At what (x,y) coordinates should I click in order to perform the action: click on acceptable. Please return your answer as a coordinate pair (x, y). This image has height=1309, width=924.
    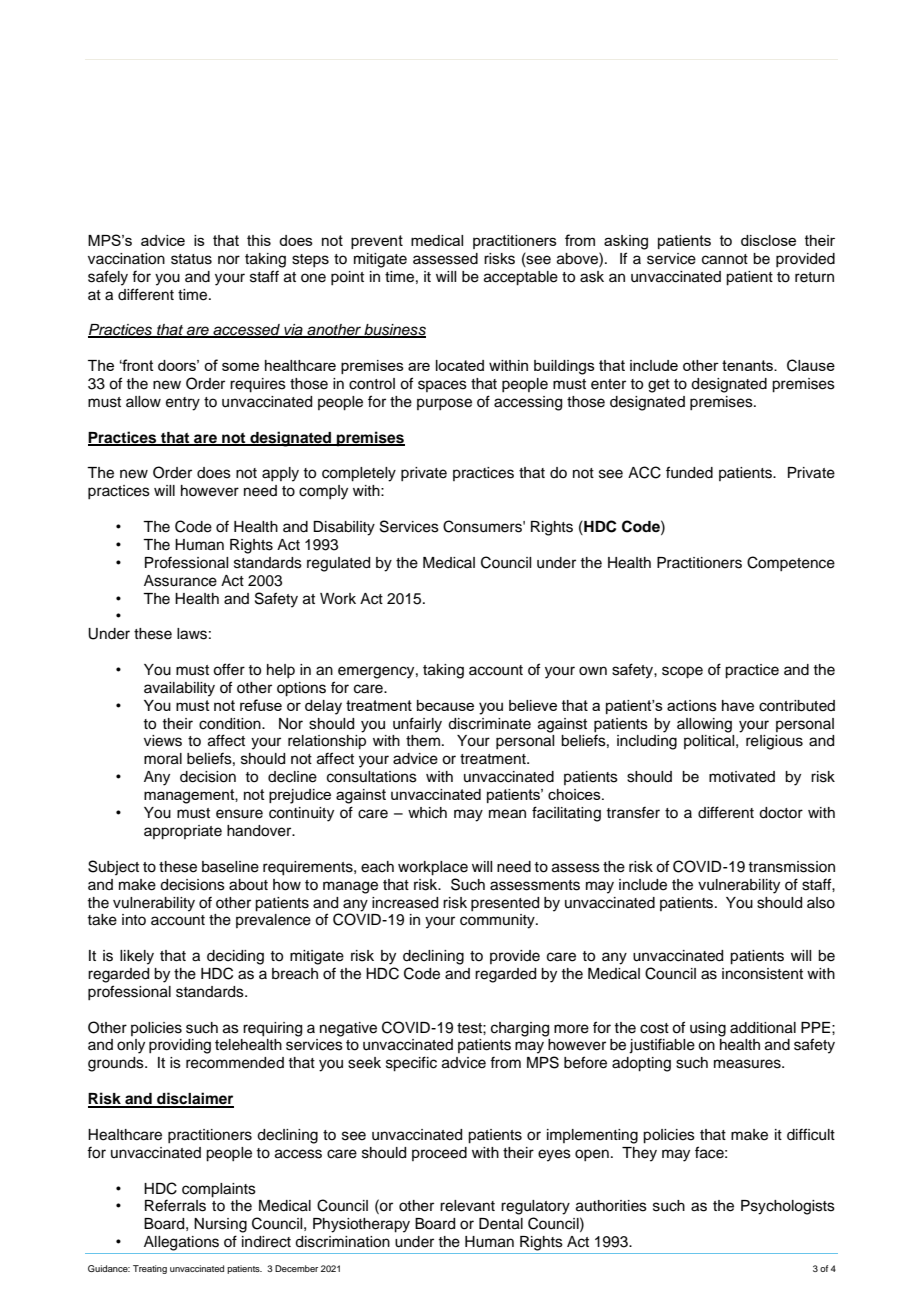
    Looking at the image, I should click on (521, 278).
